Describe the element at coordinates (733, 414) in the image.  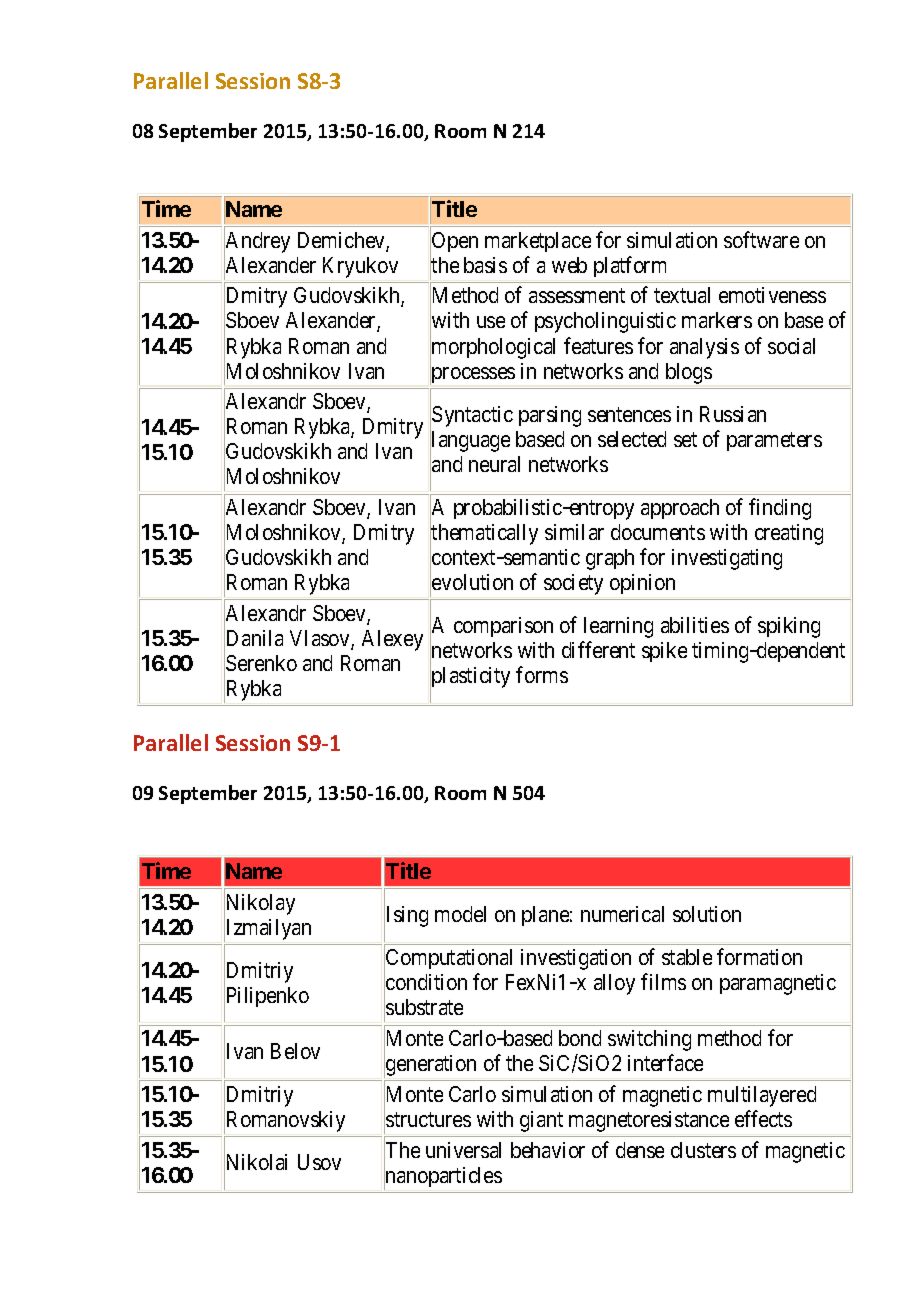
I see `Russian` at that location.
